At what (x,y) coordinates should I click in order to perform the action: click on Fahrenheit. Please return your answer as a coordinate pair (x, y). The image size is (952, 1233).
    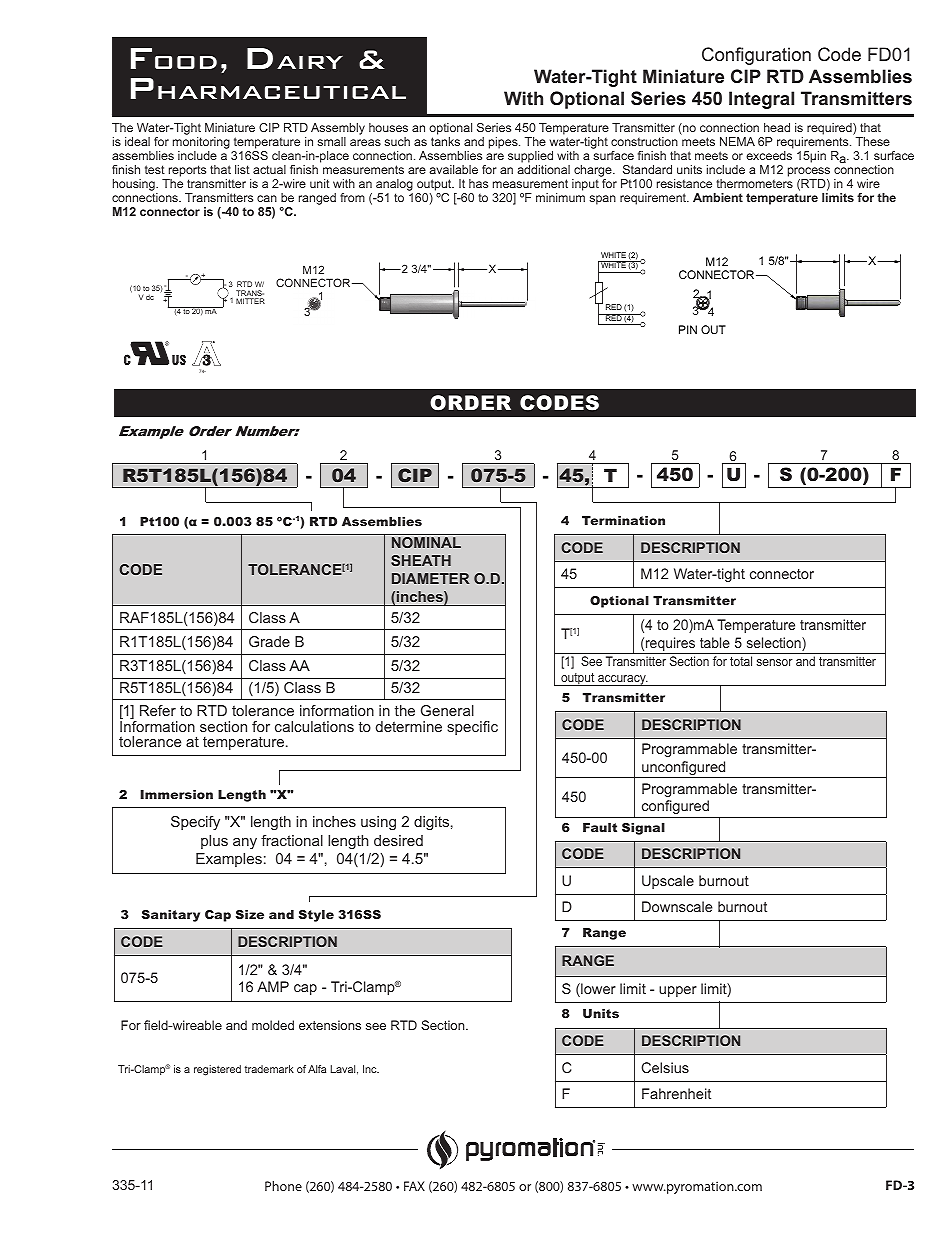
    Looking at the image, I should click on (676, 1093).
